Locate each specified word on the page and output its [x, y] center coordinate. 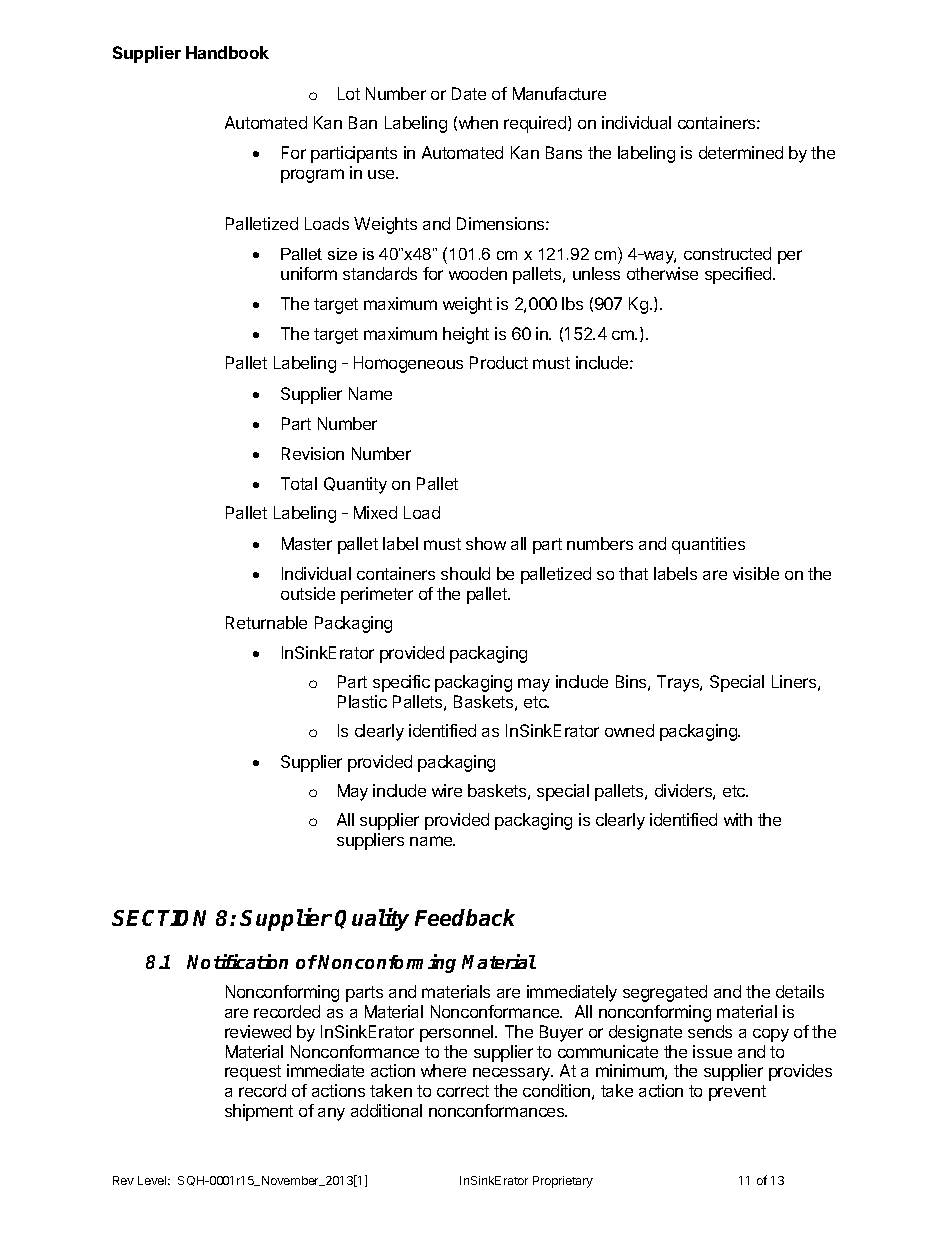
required [536, 124]
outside [308, 593]
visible [756, 573]
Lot [349, 93]
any [331, 1114]
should [465, 573]
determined [741, 152]
